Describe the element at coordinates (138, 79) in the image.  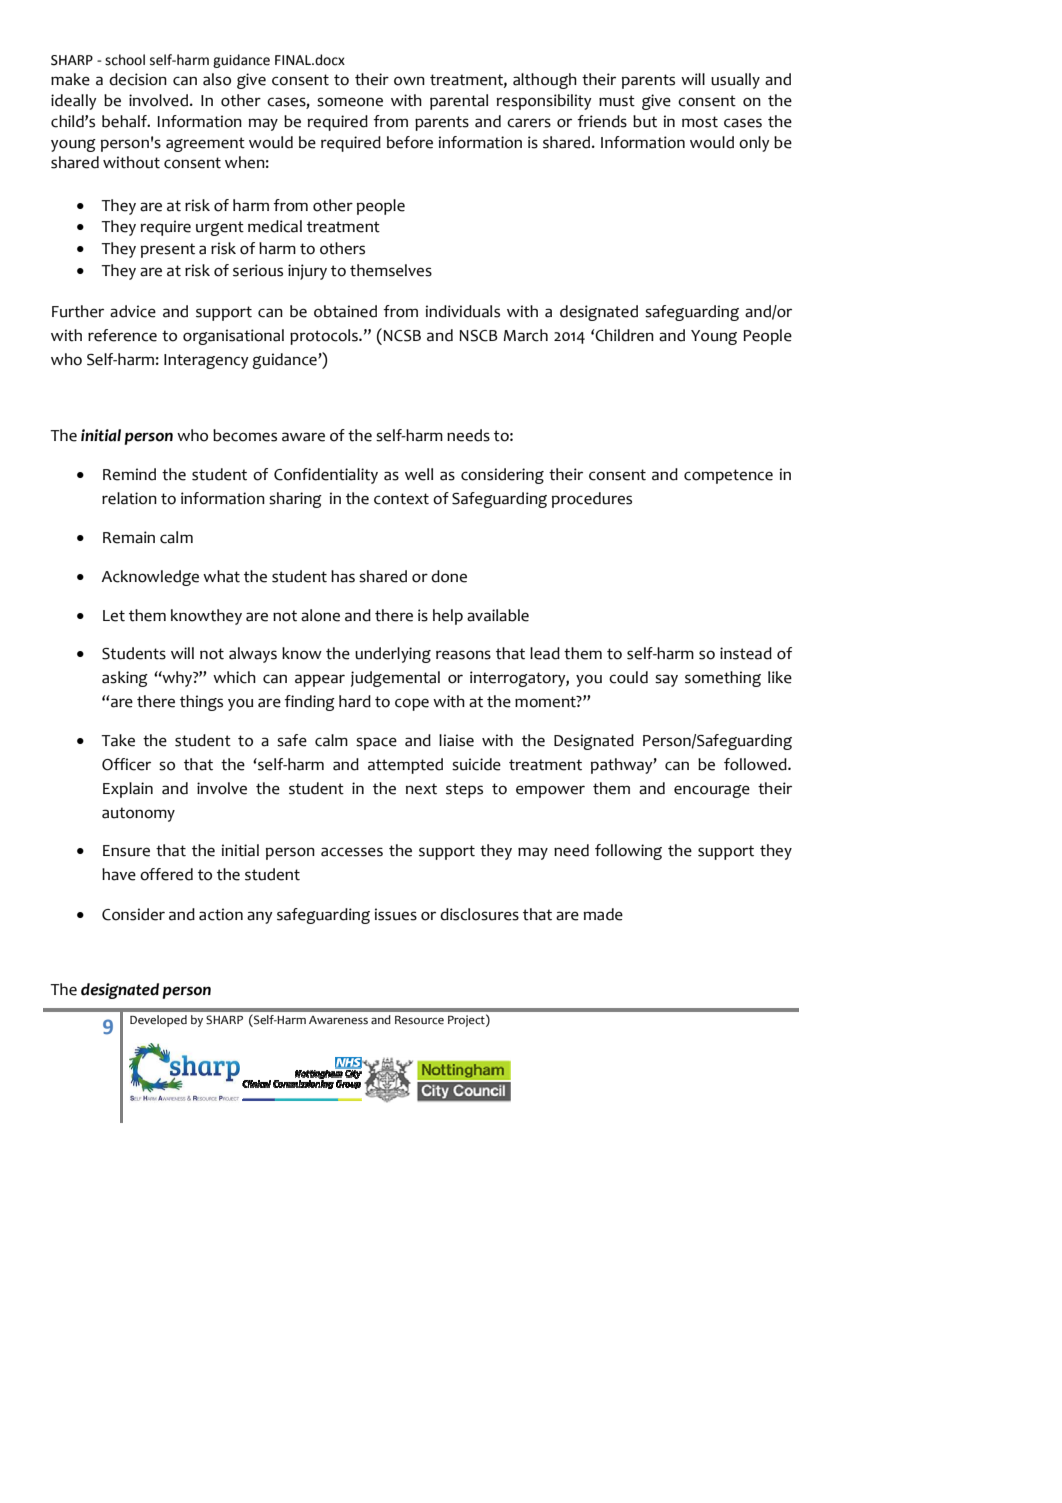
I see `decision` at that location.
